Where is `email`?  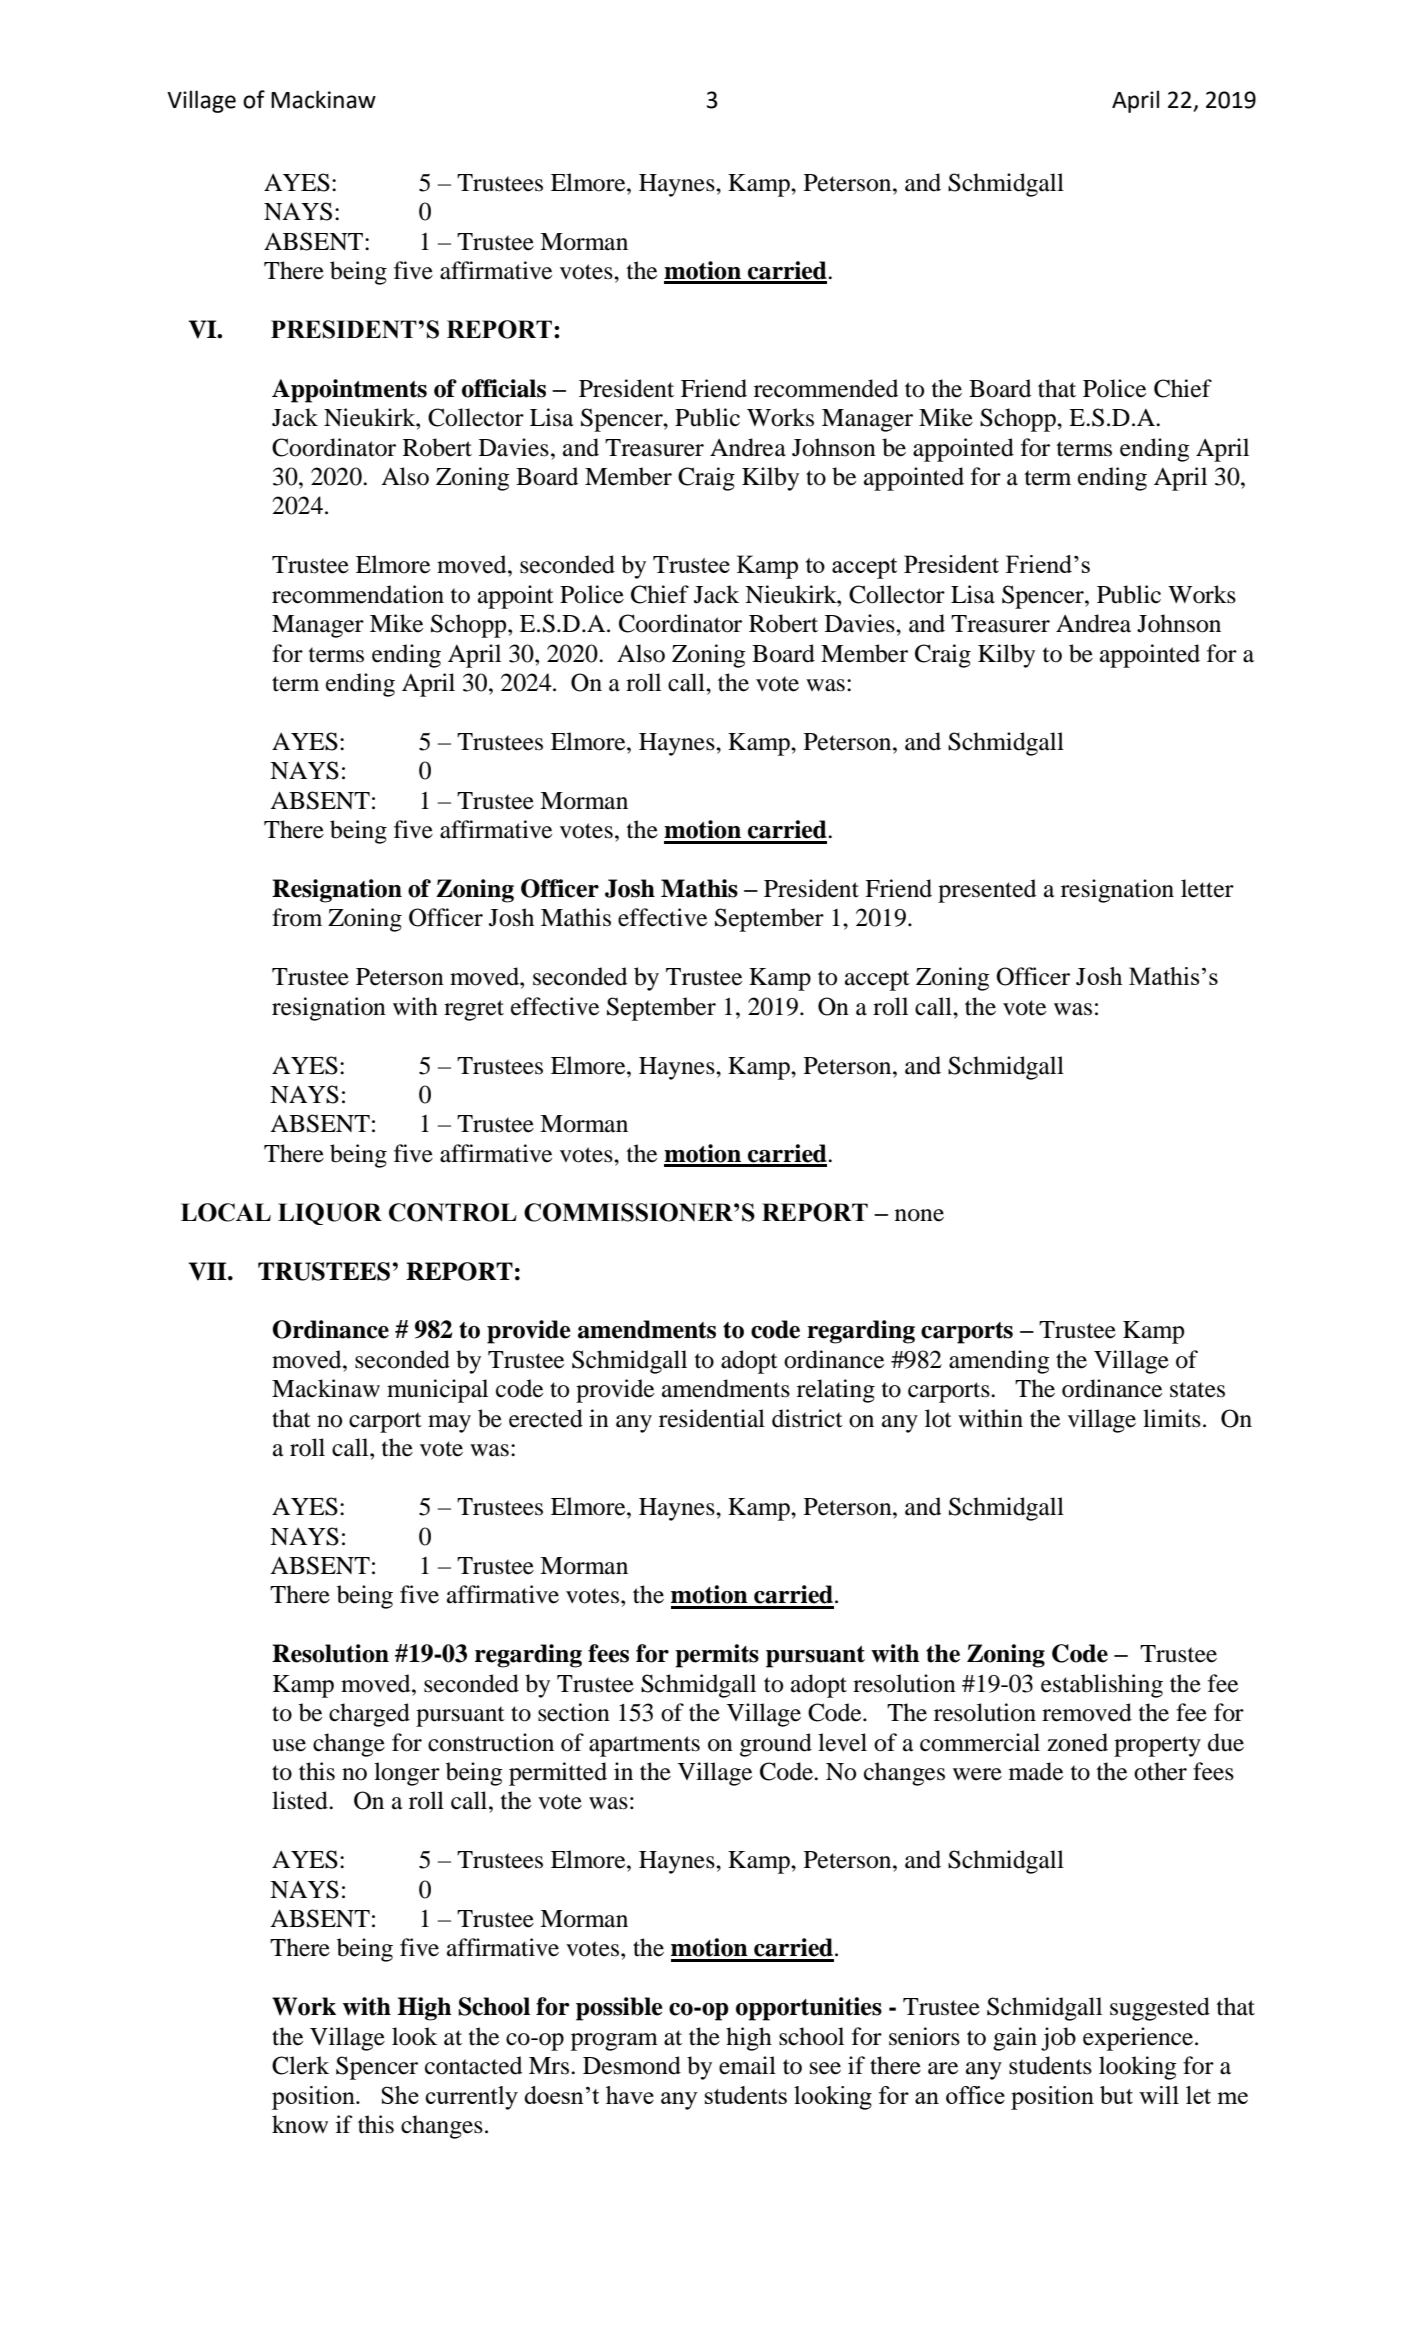
email is located at coordinates (747, 2065).
